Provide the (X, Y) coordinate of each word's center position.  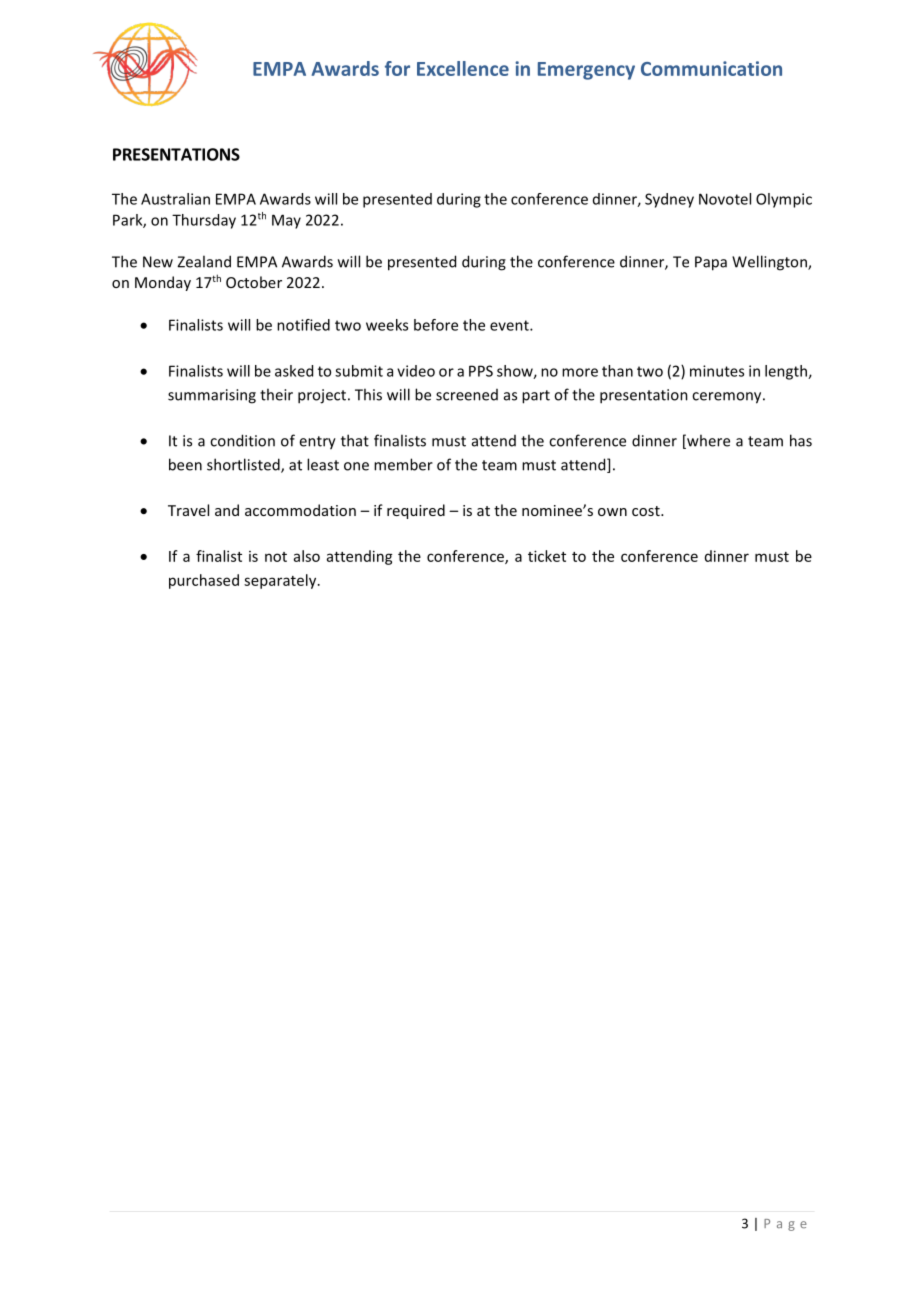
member (403, 464)
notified (303, 325)
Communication (711, 68)
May (286, 221)
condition (242, 440)
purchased (204, 581)
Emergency (586, 71)
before (436, 325)
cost (647, 511)
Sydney (669, 200)
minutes (717, 371)
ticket (547, 556)
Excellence (463, 68)
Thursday (204, 221)
